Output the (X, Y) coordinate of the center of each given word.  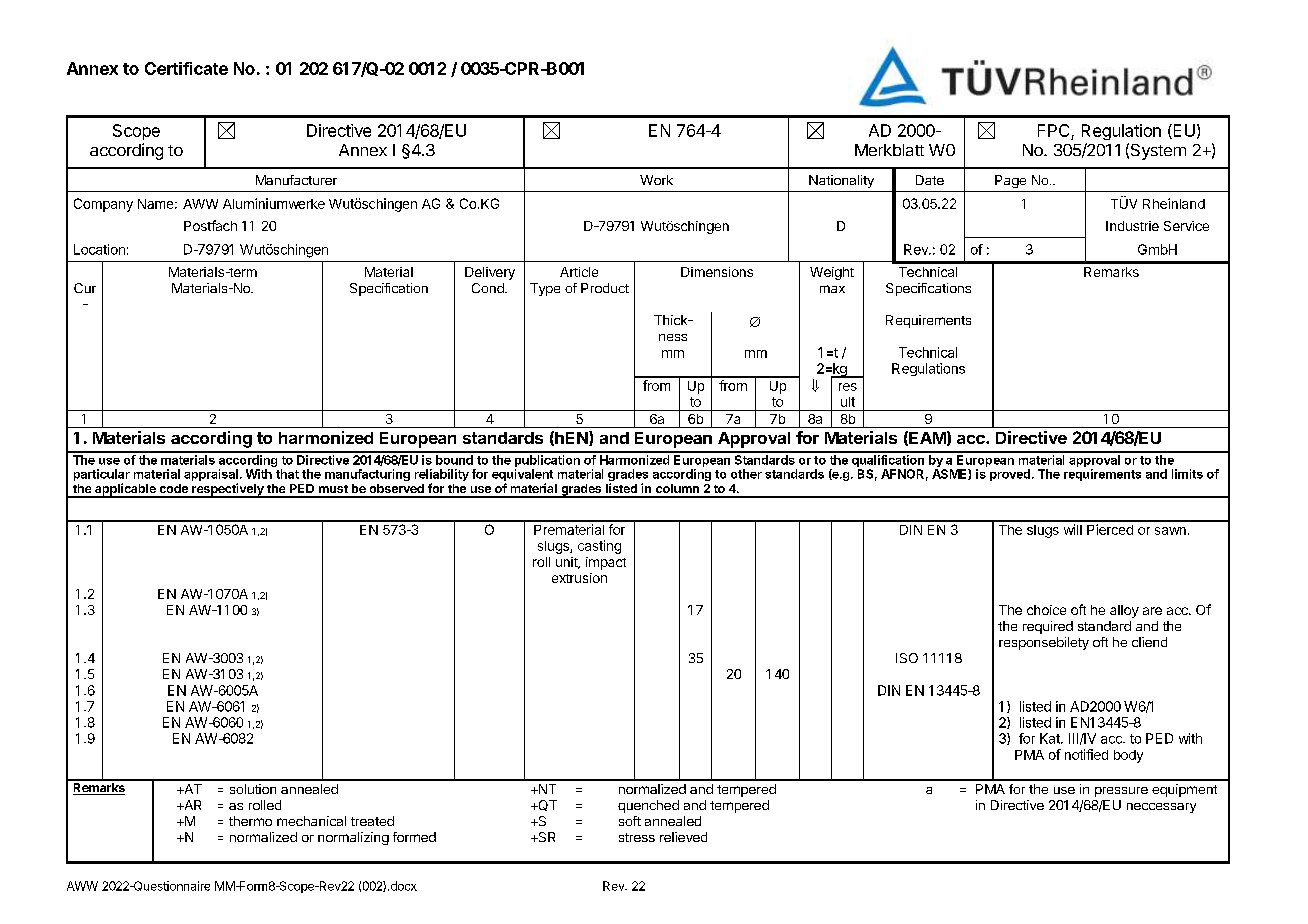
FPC (1055, 132)
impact (606, 563)
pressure (1121, 792)
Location (99, 249)
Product (605, 288)
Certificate (186, 68)
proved (1010, 475)
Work (656, 180)
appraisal (211, 476)
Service (1186, 226)
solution (253, 789)
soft (630, 821)
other (746, 474)
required (1048, 627)
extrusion (579, 578)
